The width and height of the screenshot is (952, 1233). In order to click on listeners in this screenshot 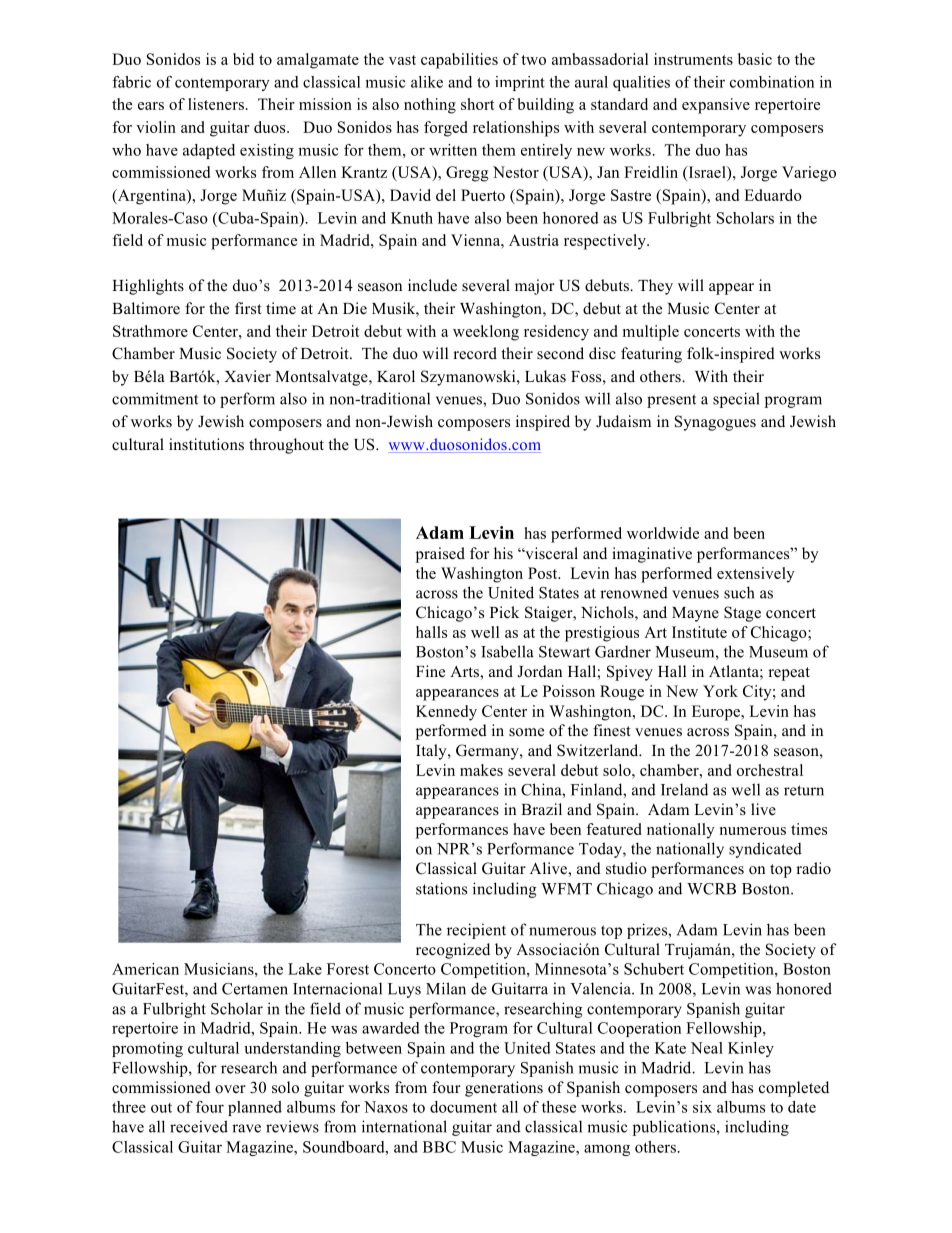, I will do `click(216, 104)`.
